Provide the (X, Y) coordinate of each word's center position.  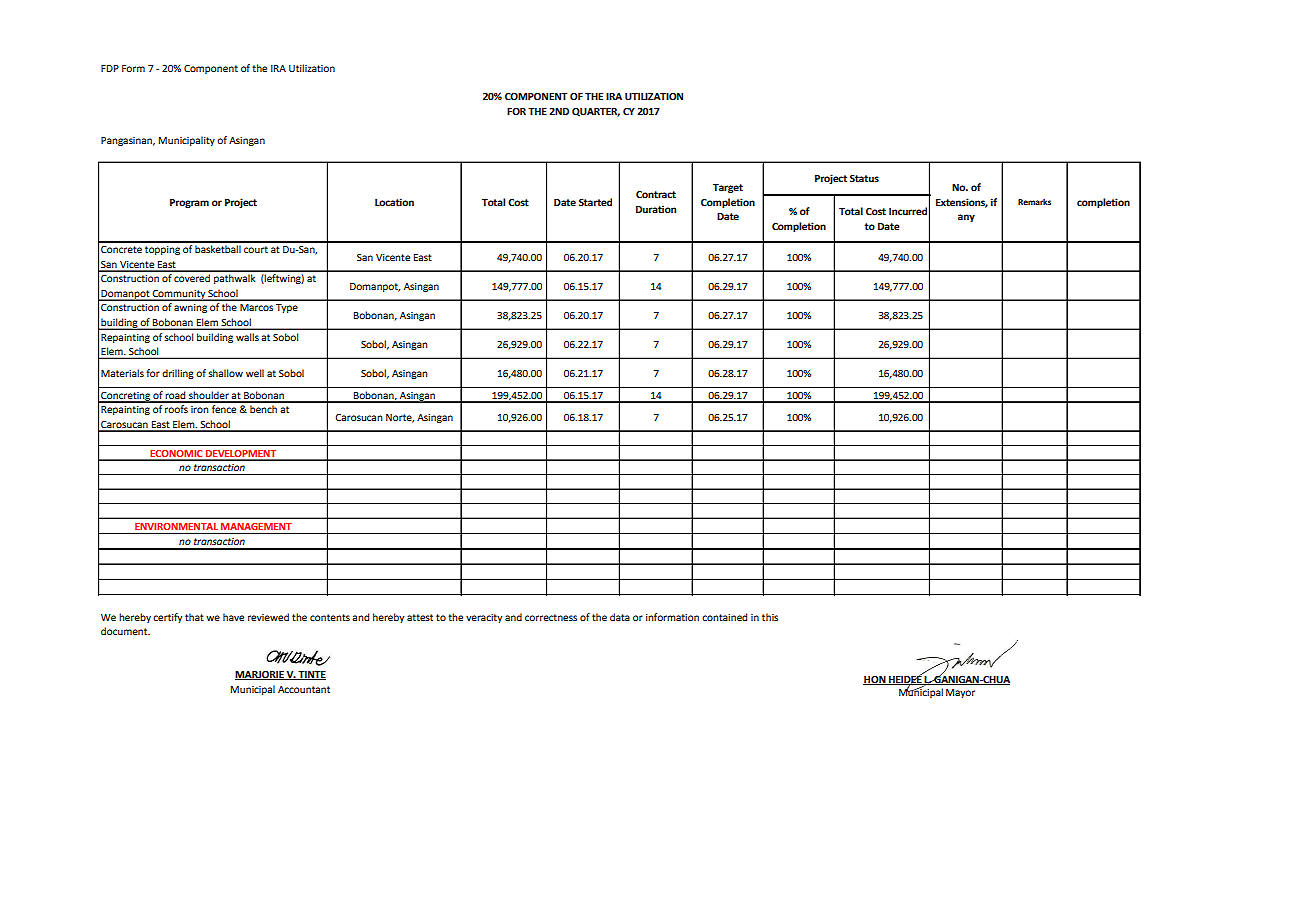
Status (864, 178)
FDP (110, 68)
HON (875, 680)
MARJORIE (260, 675)
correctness (551, 617)
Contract (656, 194)
